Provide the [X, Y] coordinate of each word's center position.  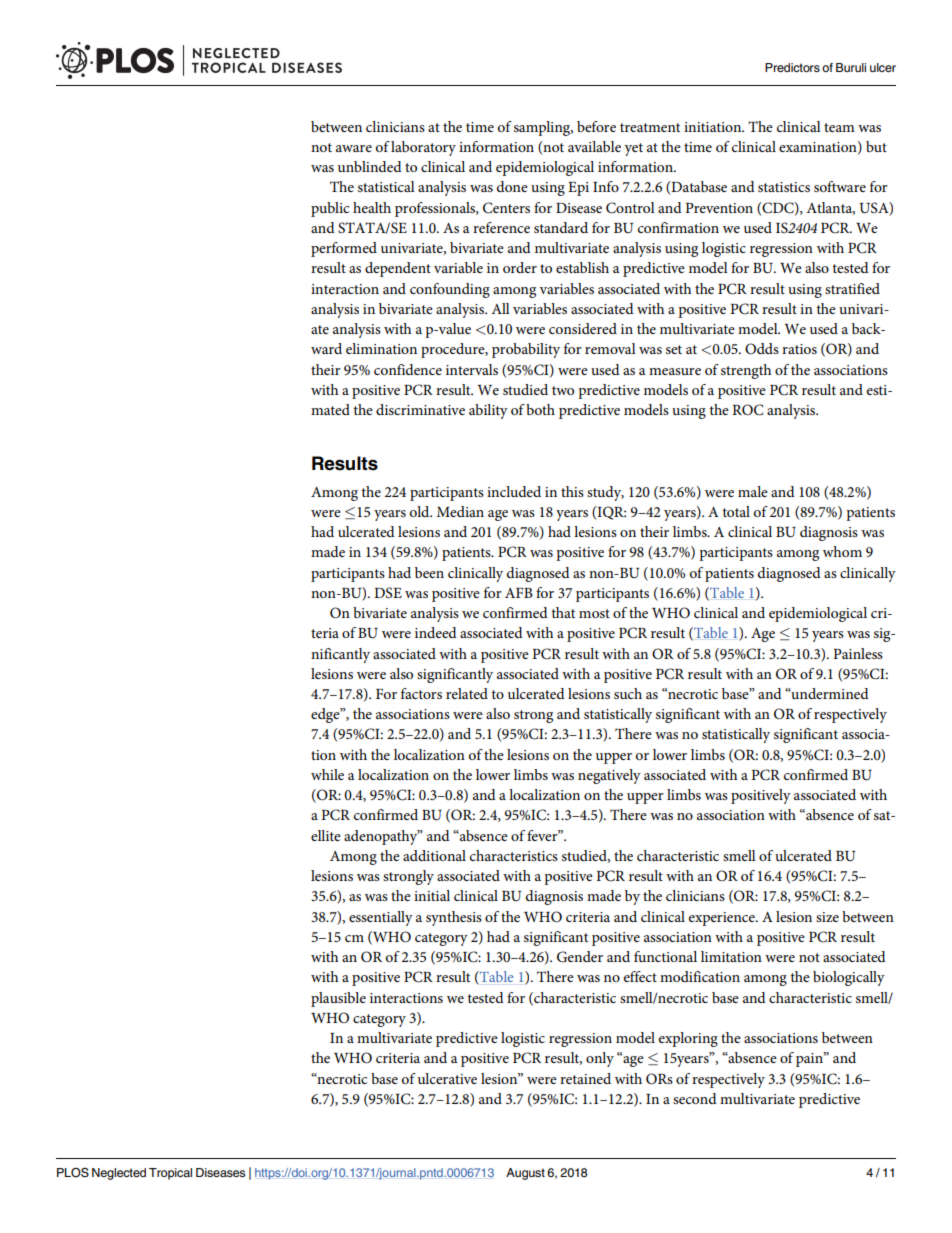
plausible [338, 999]
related [467, 693]
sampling [543, 128]
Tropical [170, 1174]
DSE [388, 593]
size [827, 917]
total [736, 511]
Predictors [792, 67]
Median [460, 511]
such [628, 693]
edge [326, 715]
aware [354, 148]
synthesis [454, 918]
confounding [450, 290]
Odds [762, 348]
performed [344, 249]
